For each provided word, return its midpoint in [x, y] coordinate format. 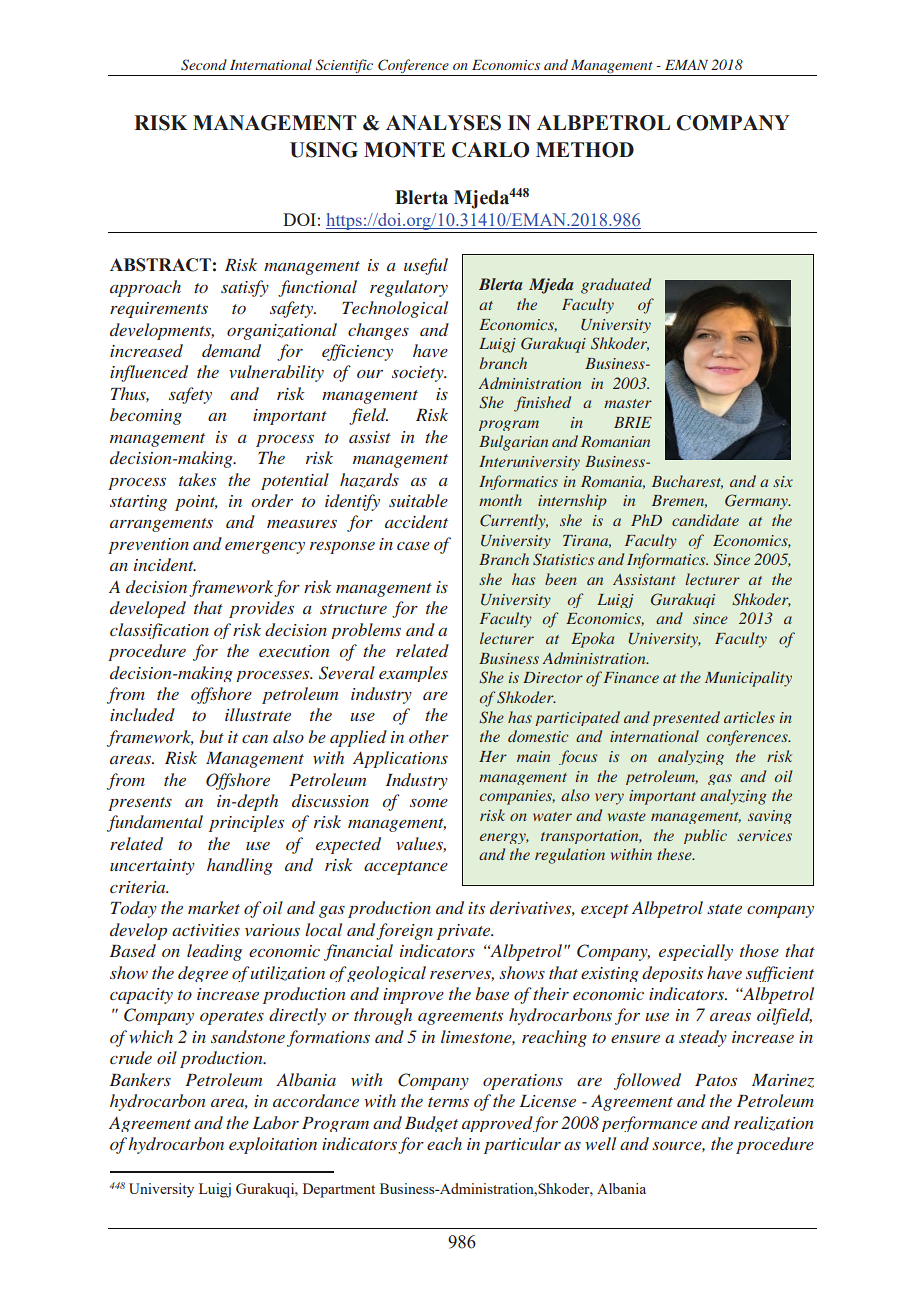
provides [261, 609]
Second [204, 65]
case [413, 546]
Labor [275, 1122]
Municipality [748, 679]
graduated [616, 286]
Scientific [344, 67]
